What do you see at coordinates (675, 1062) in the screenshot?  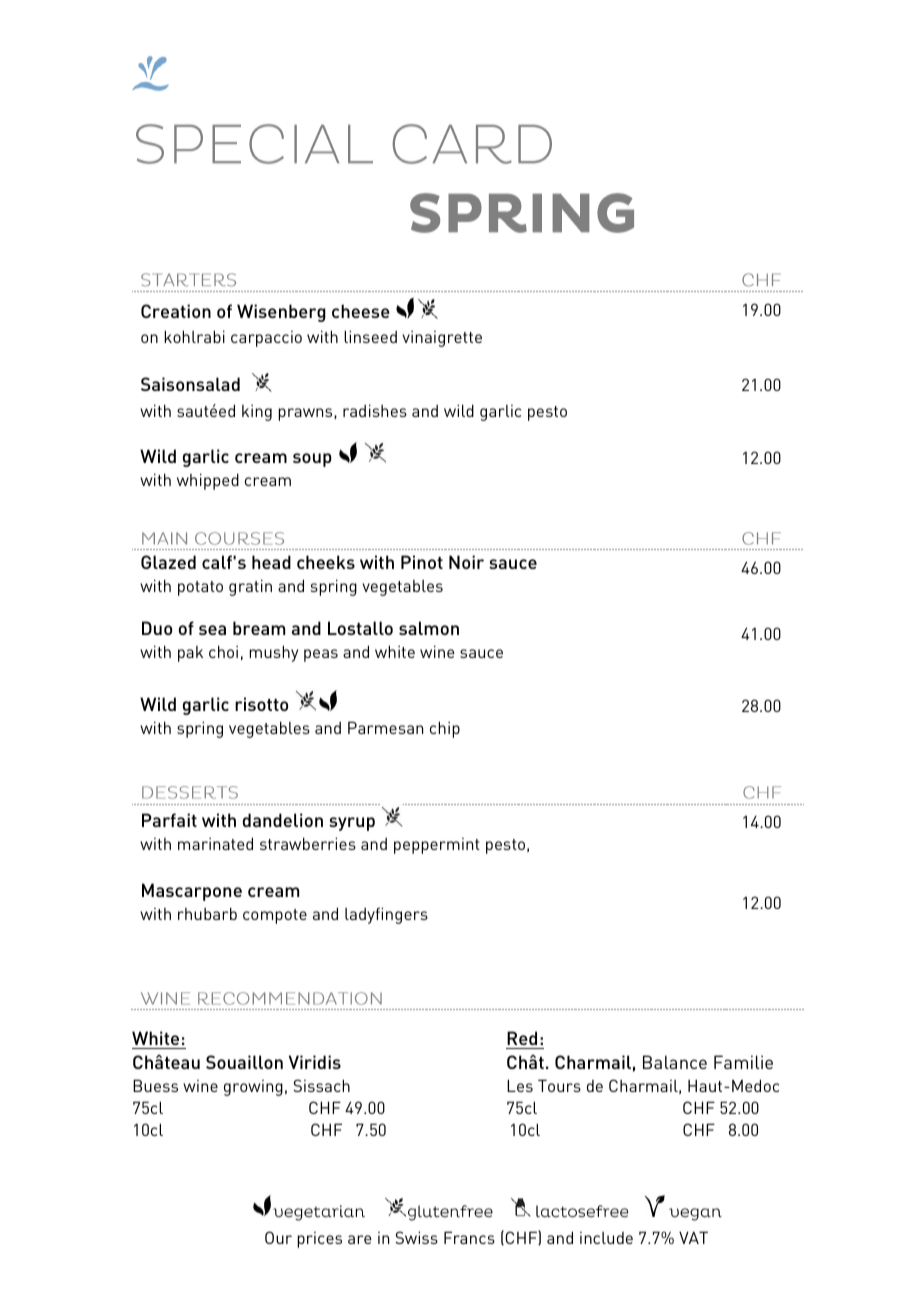 I see `Balance` at bounding box center [675, 1062].
